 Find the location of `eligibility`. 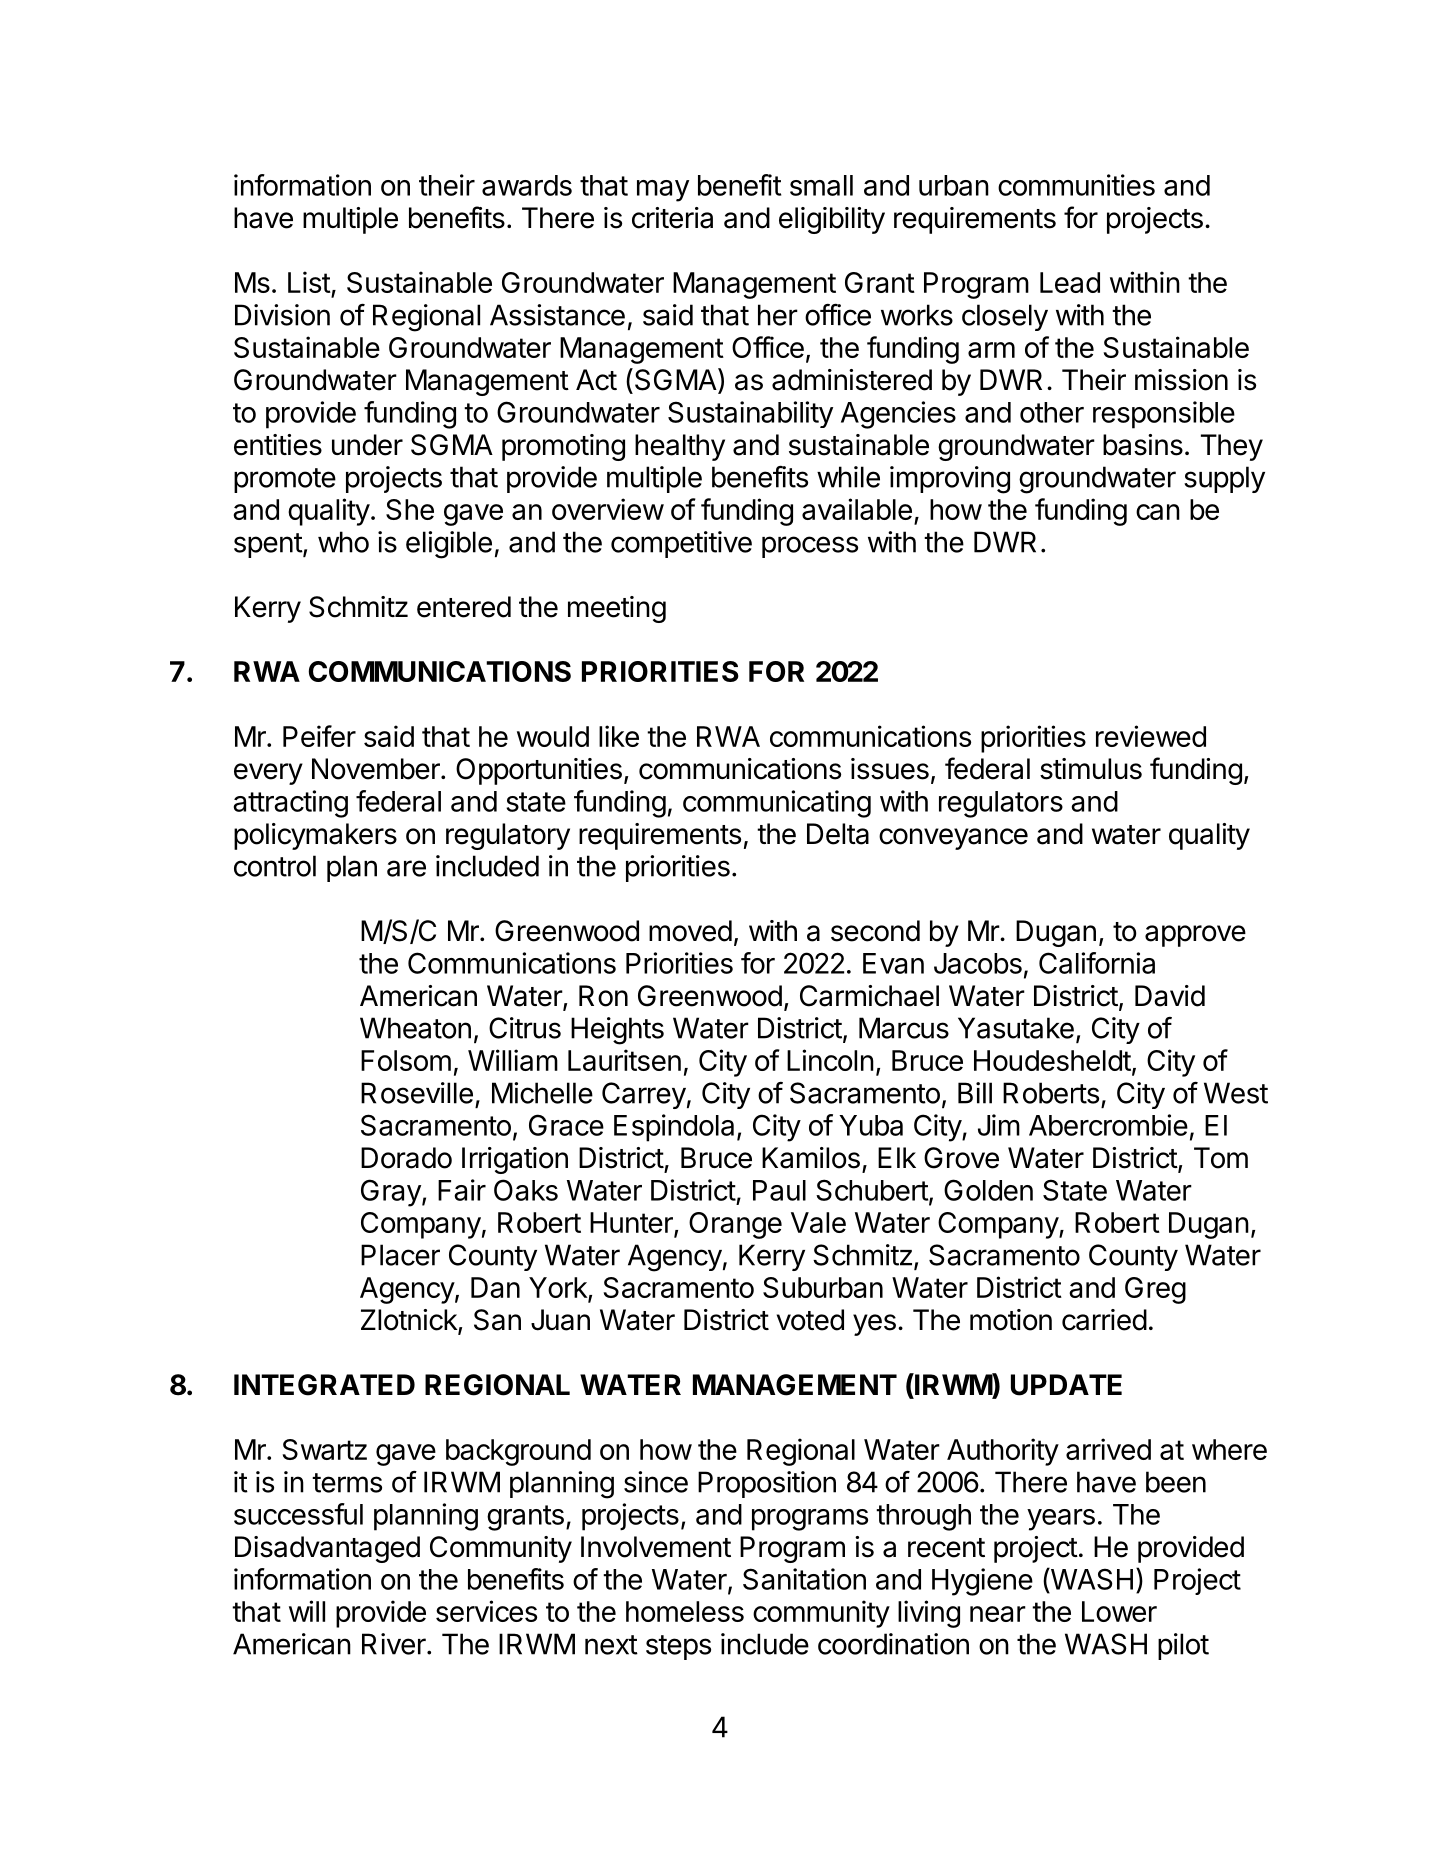

eligibility is located at coordinates (832, 220).
